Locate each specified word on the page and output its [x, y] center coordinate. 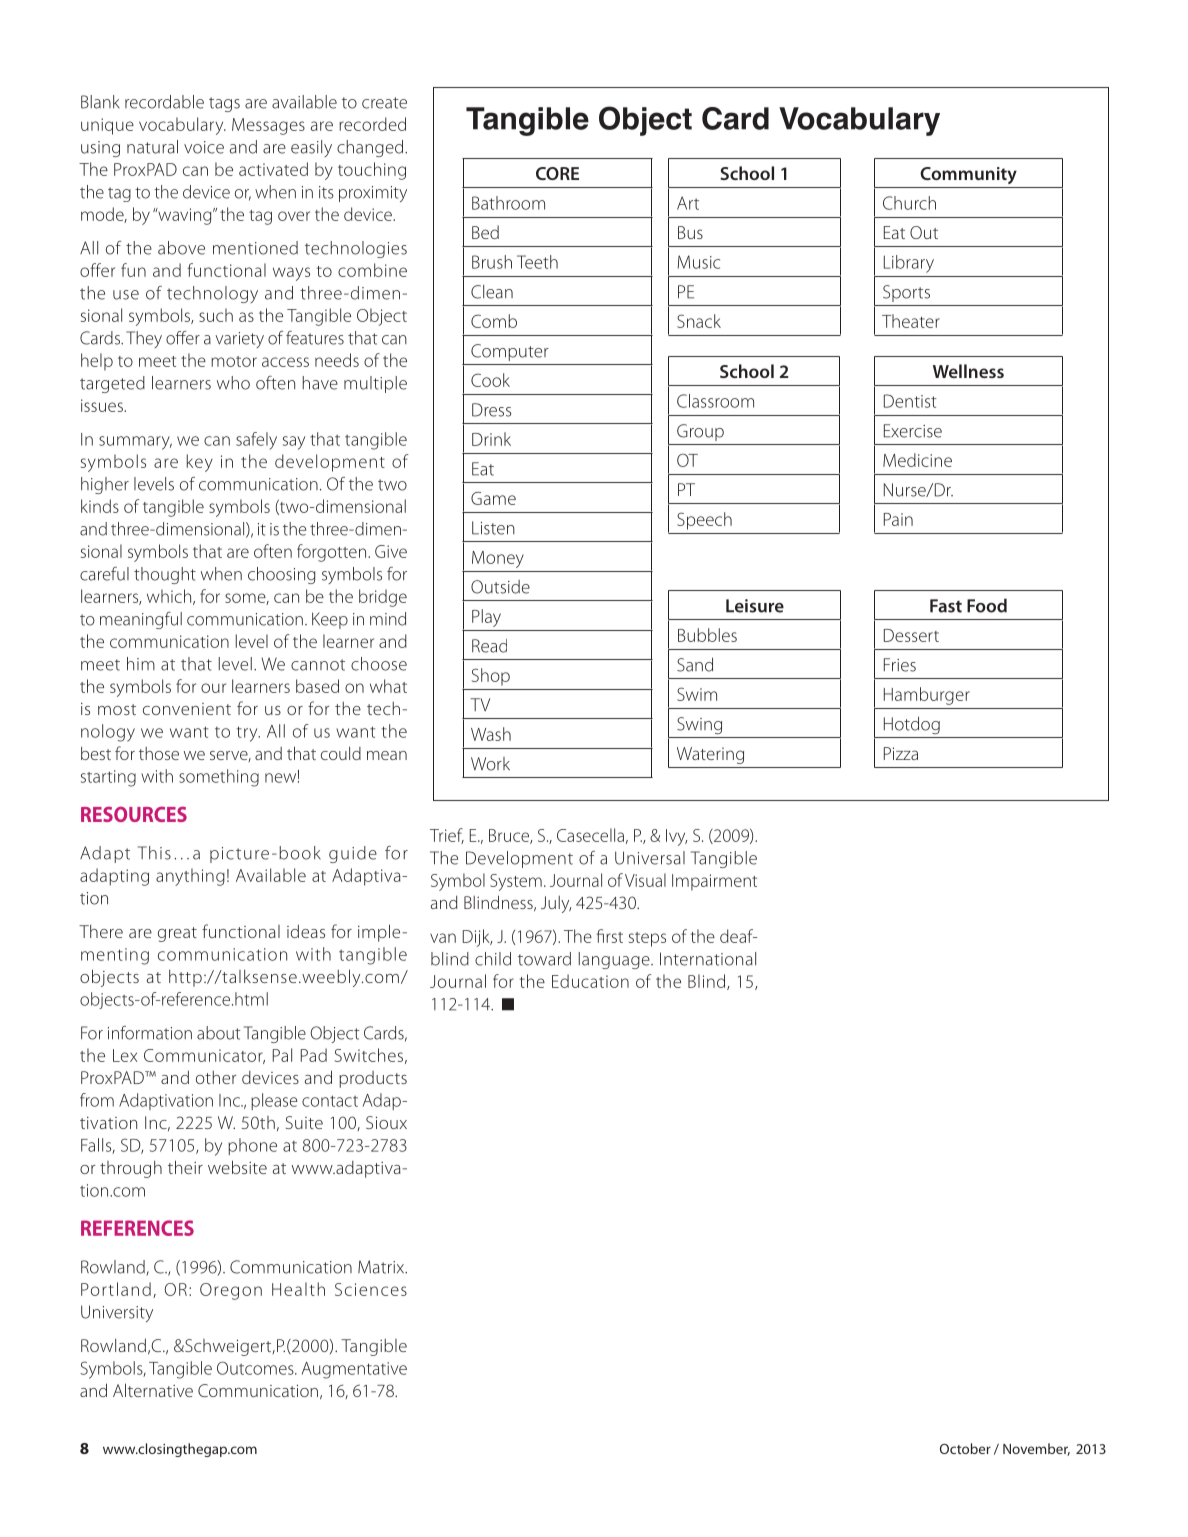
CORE [557, 173]
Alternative [153, 1390]
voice [204, 147]
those [159, 753]
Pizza [901, 753]
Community [968, 175]
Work [490, 764]
